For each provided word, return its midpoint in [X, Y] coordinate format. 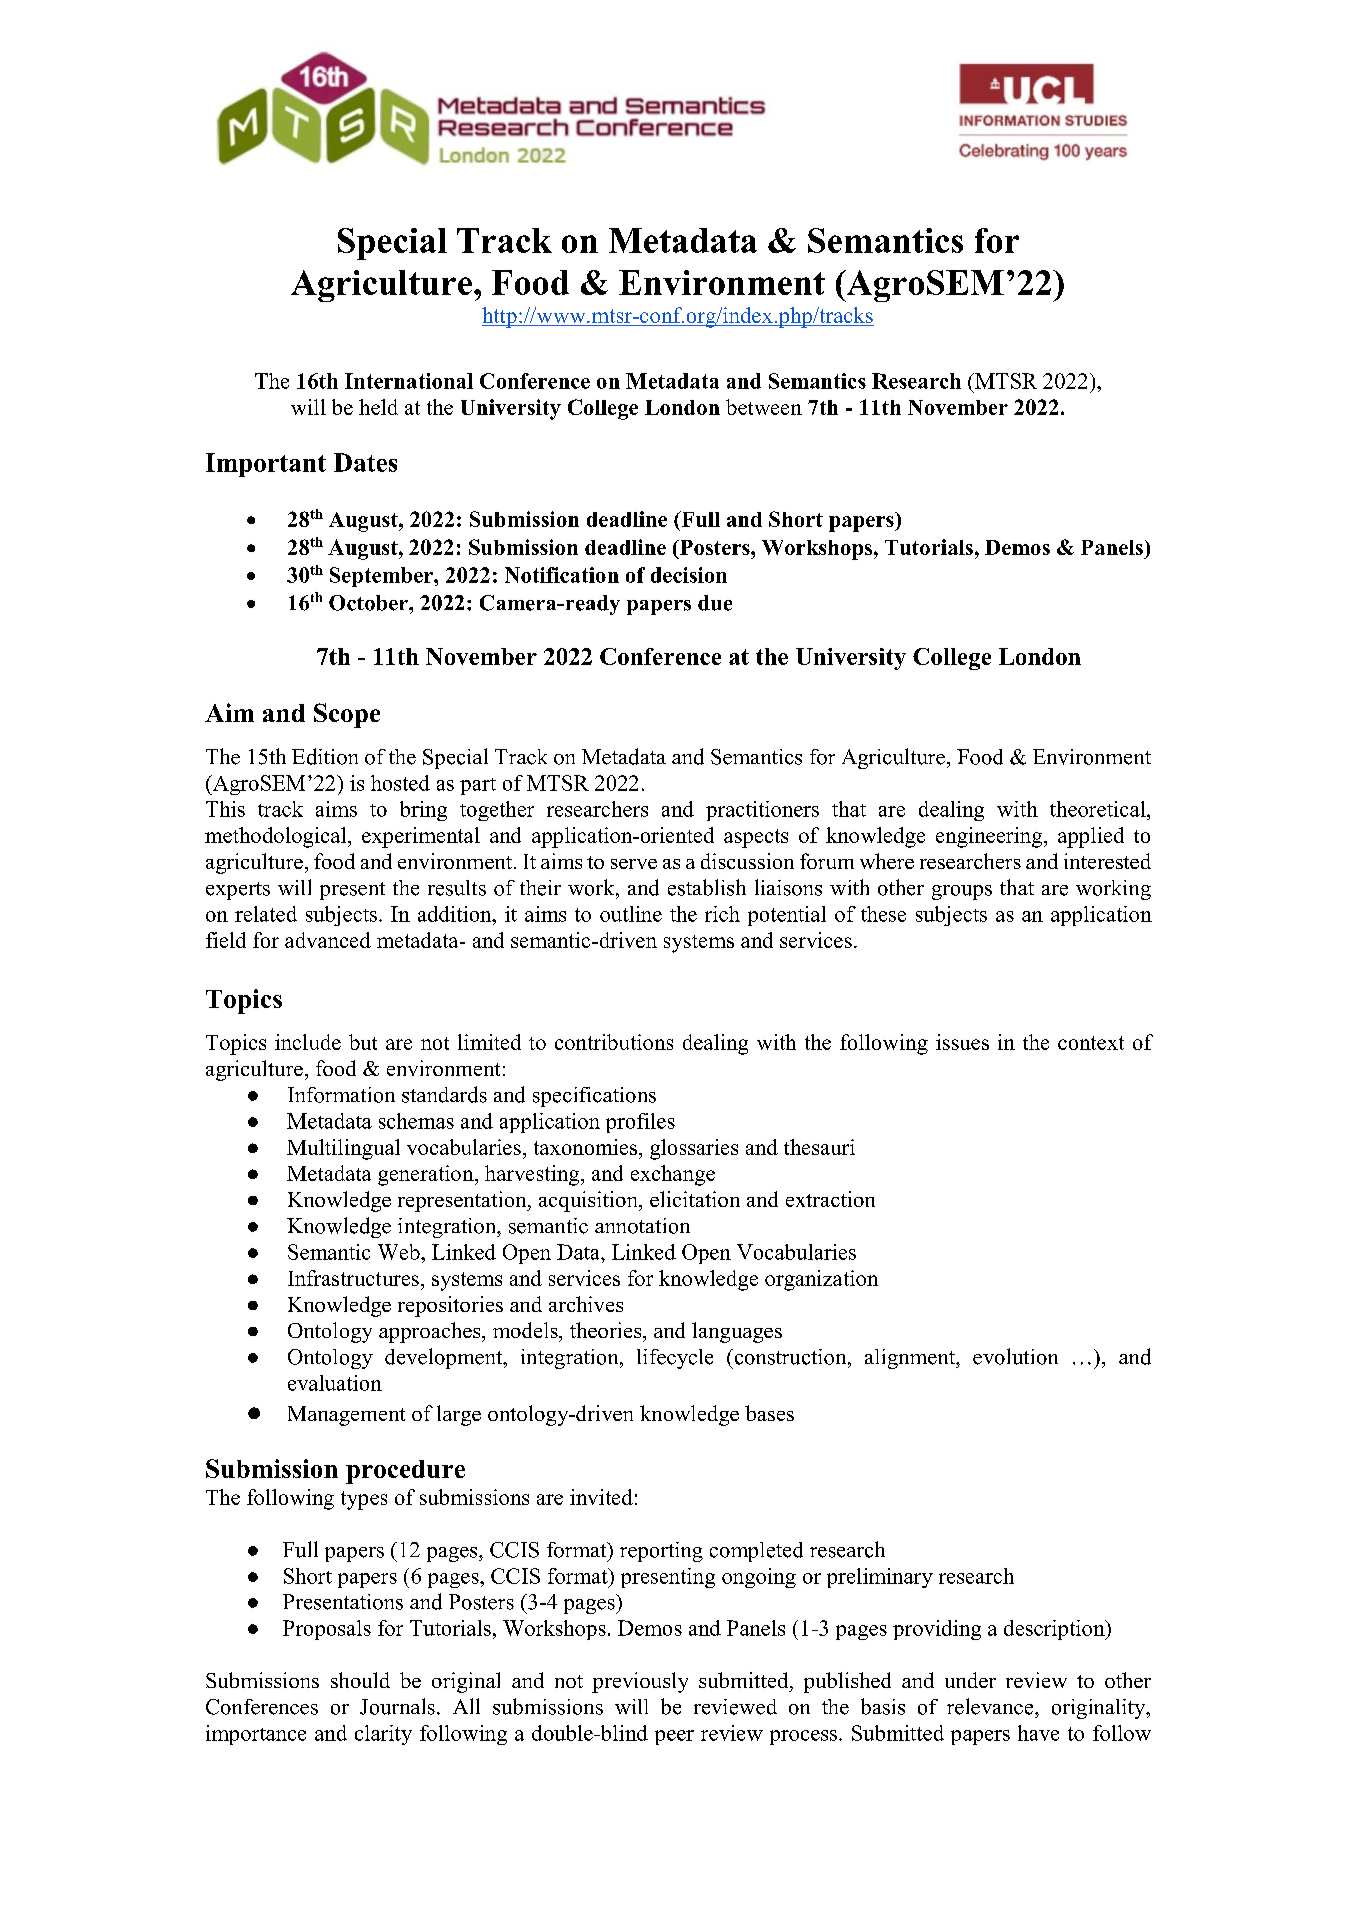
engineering [990, 837]
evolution [1015, 1356]
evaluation [335, 1383]
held [378, 407]
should [360, 1680]
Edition [325, 756]
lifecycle [675, 1359]
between [764, 407]
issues [962, 1042]
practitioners [762, 811]
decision [689, 575]
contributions [614, 1042]
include [308, 1042]
